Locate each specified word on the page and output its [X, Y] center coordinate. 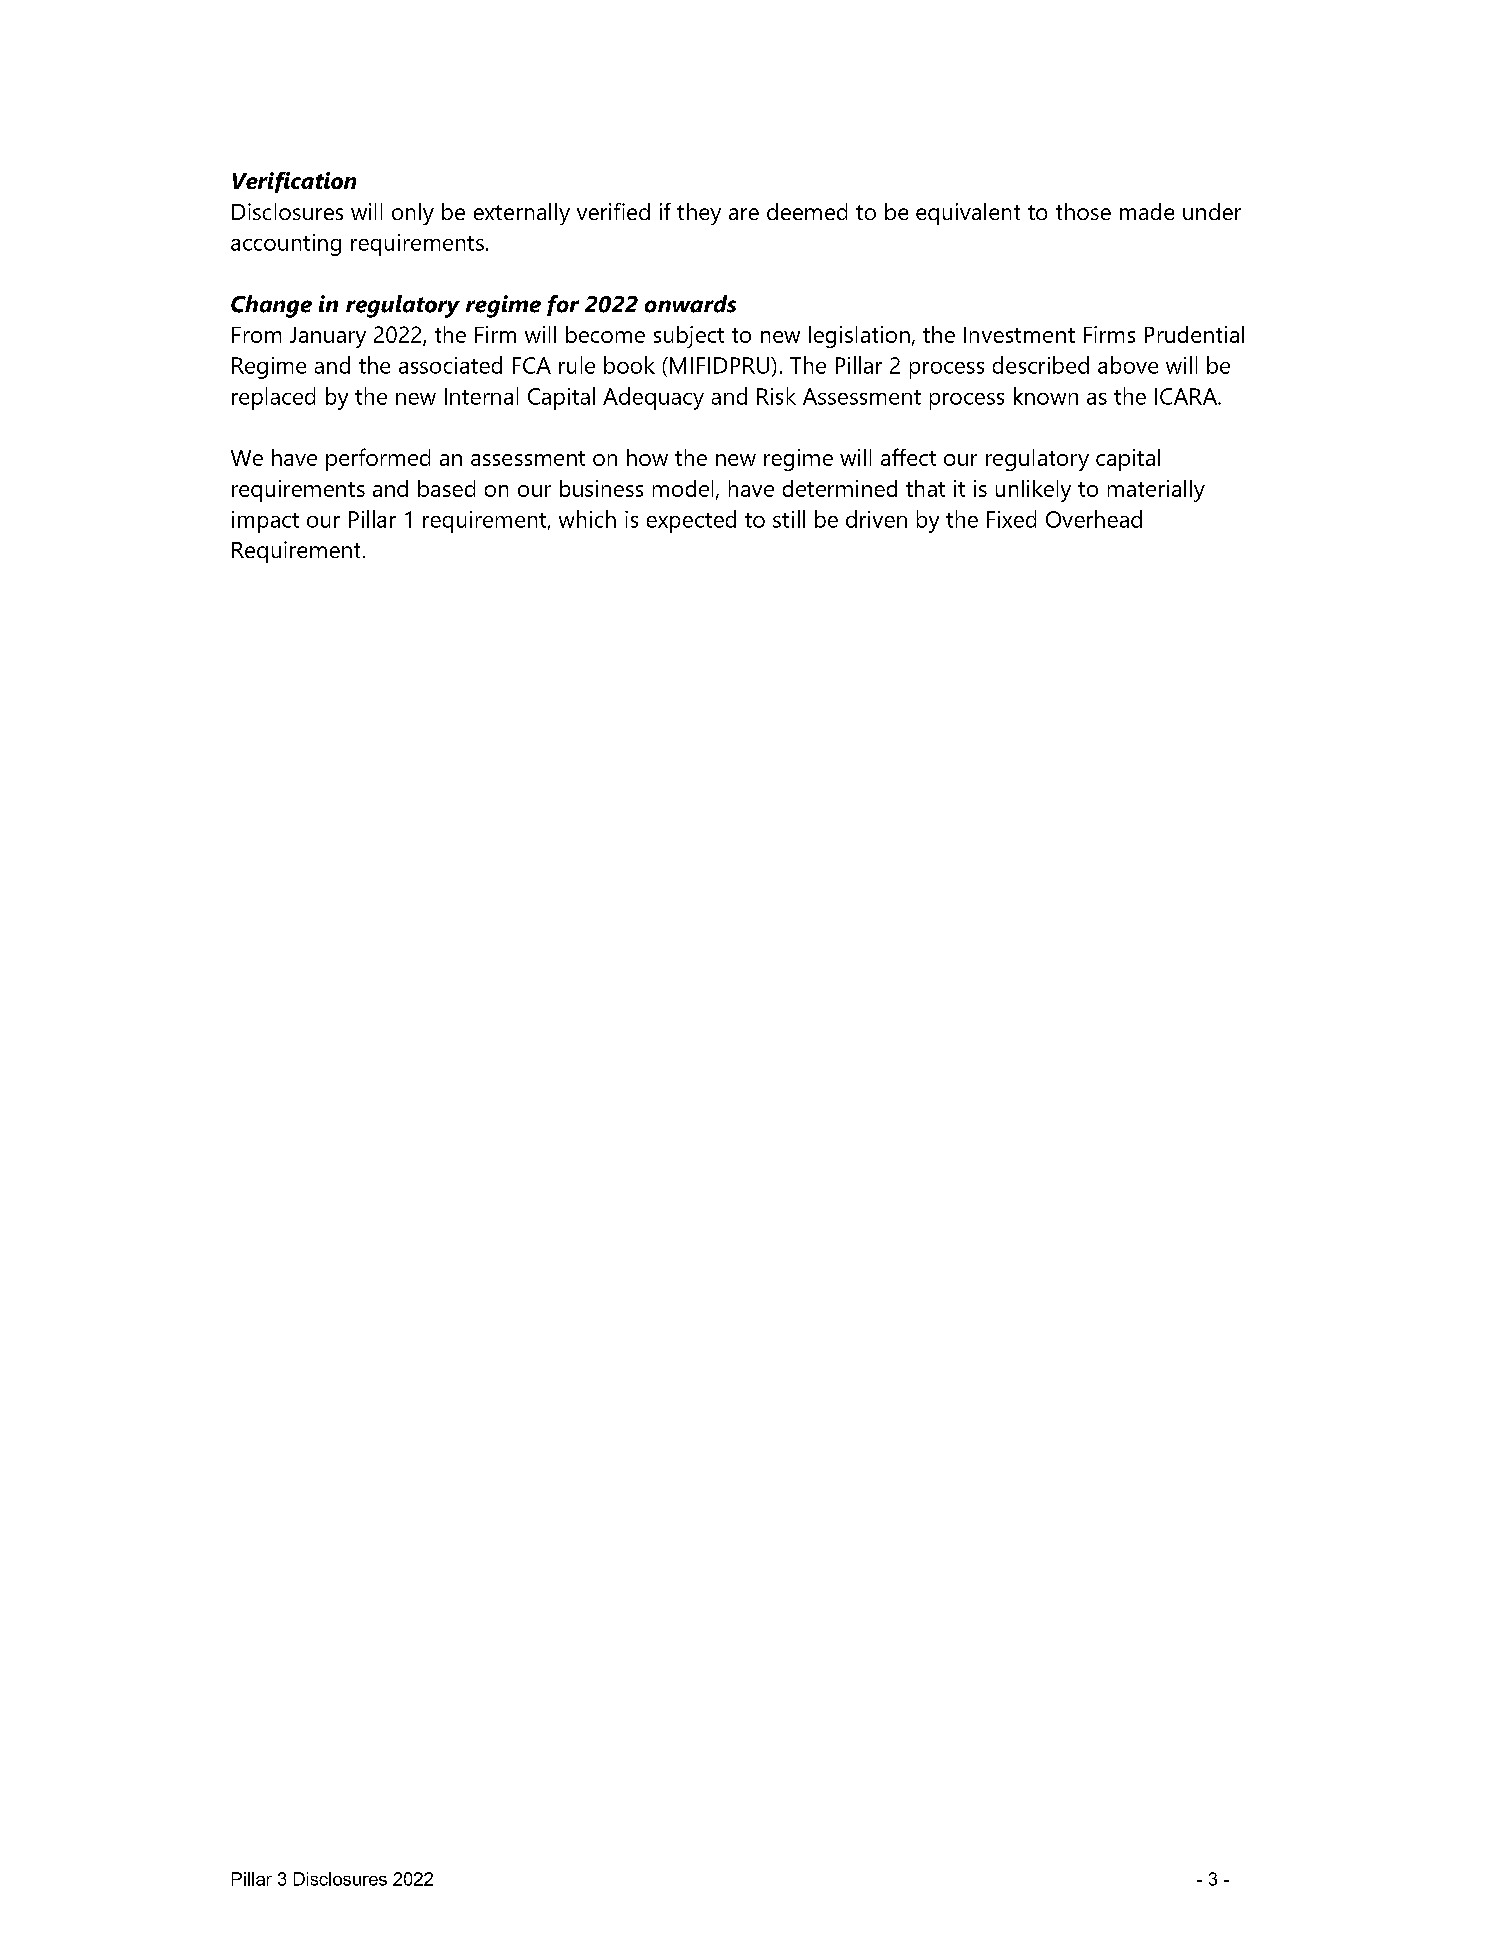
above [1128, 365]
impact [265, 522]
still [789, 519]
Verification [294, 182]
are [744, 214]
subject [689, 337]
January [328, 337]
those [1083, 211]
